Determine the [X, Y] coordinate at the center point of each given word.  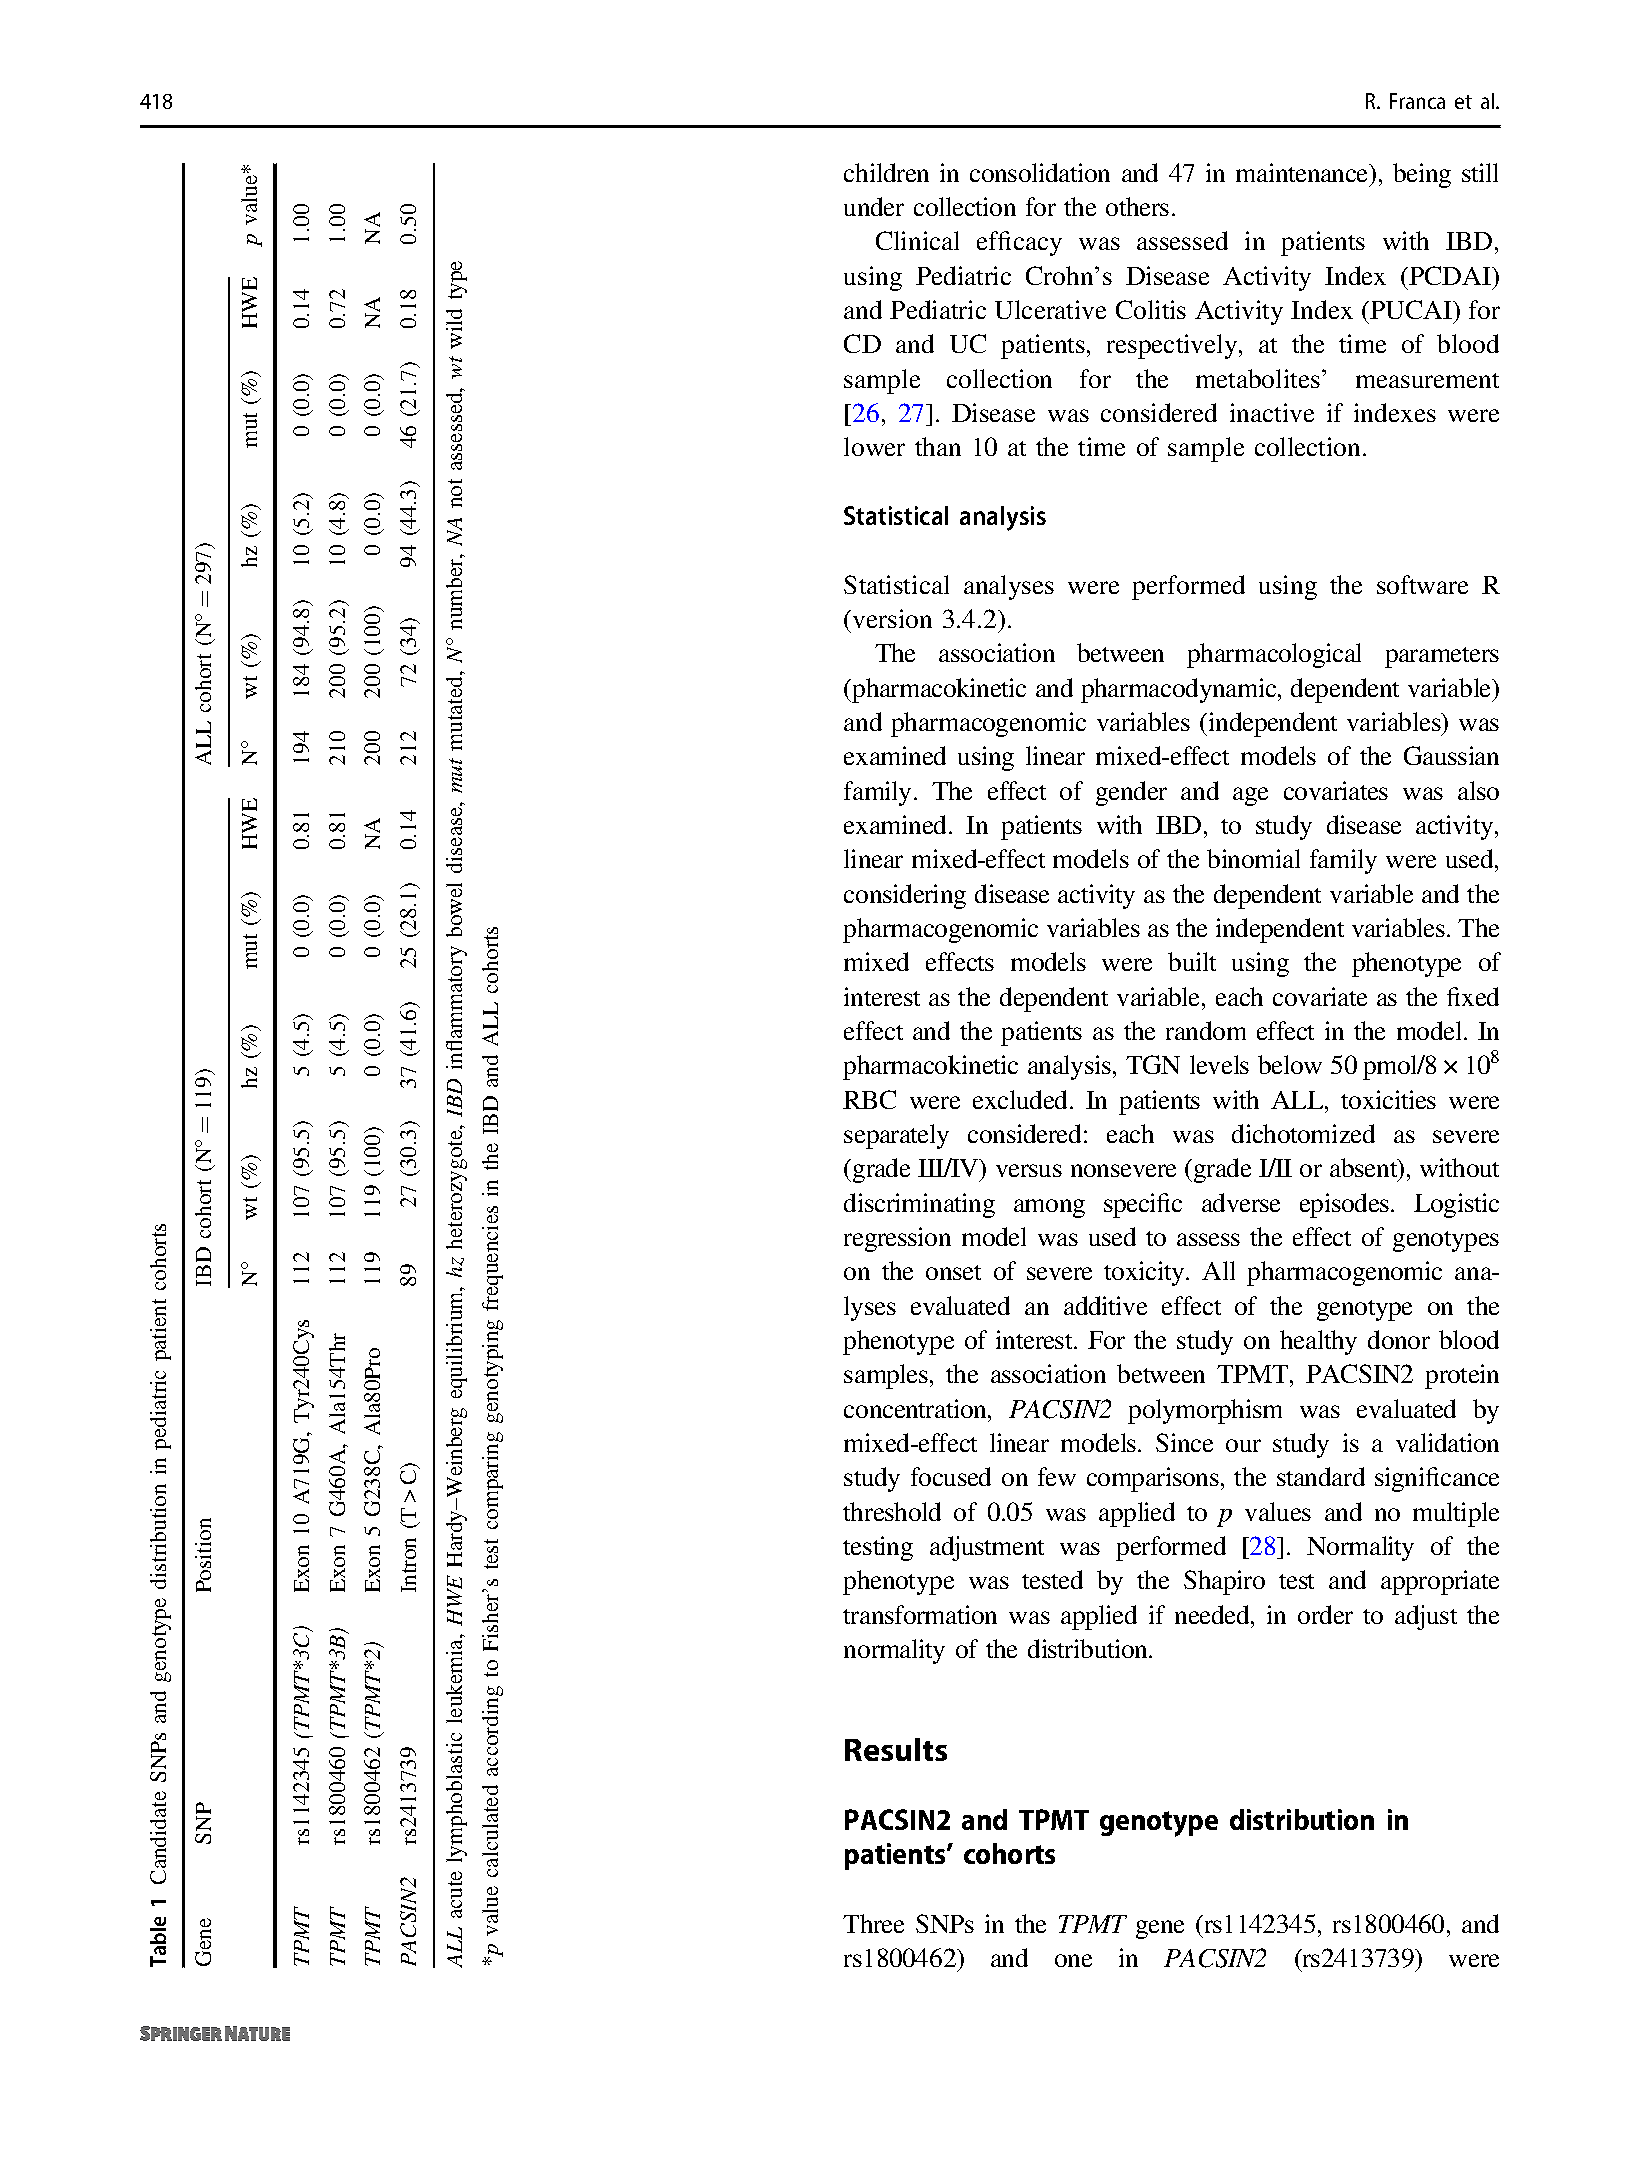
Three [873, 1923]
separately [896, 1136]
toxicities [1388, 1099]
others [1137, 206]
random [1206, 1030]
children [886, 172]
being [1422, 175]
